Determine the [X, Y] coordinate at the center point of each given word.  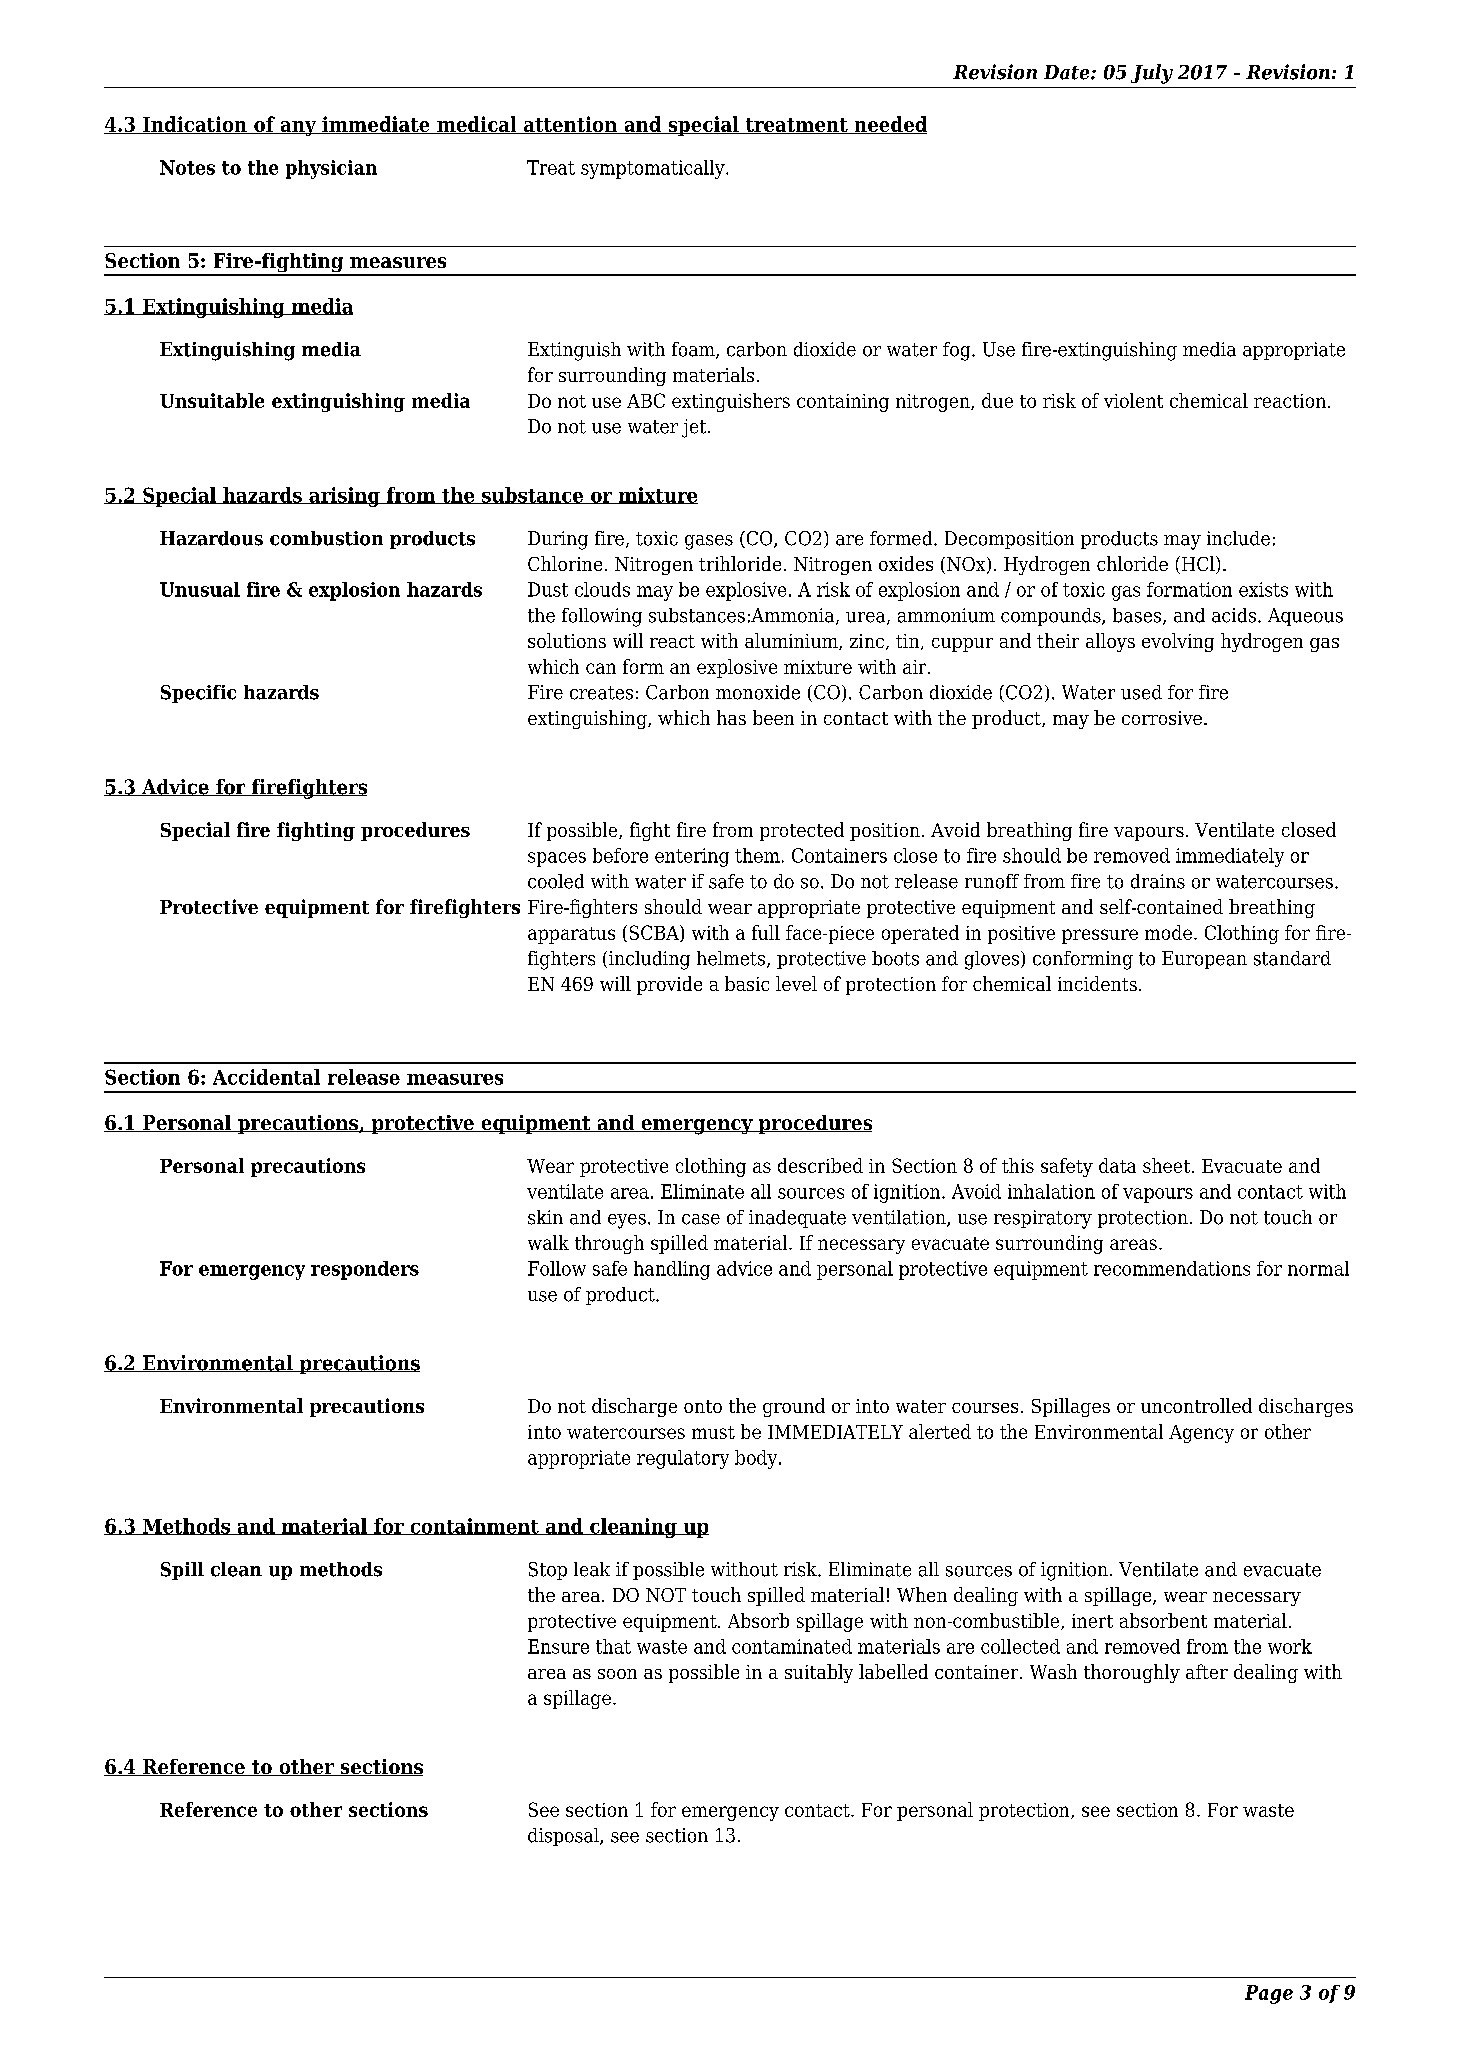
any [298, 128]
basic [747, 983]
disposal [564, 1837]
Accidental [266, 1077]
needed [889, 125]
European [1204, 960]
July [1152, 74]
